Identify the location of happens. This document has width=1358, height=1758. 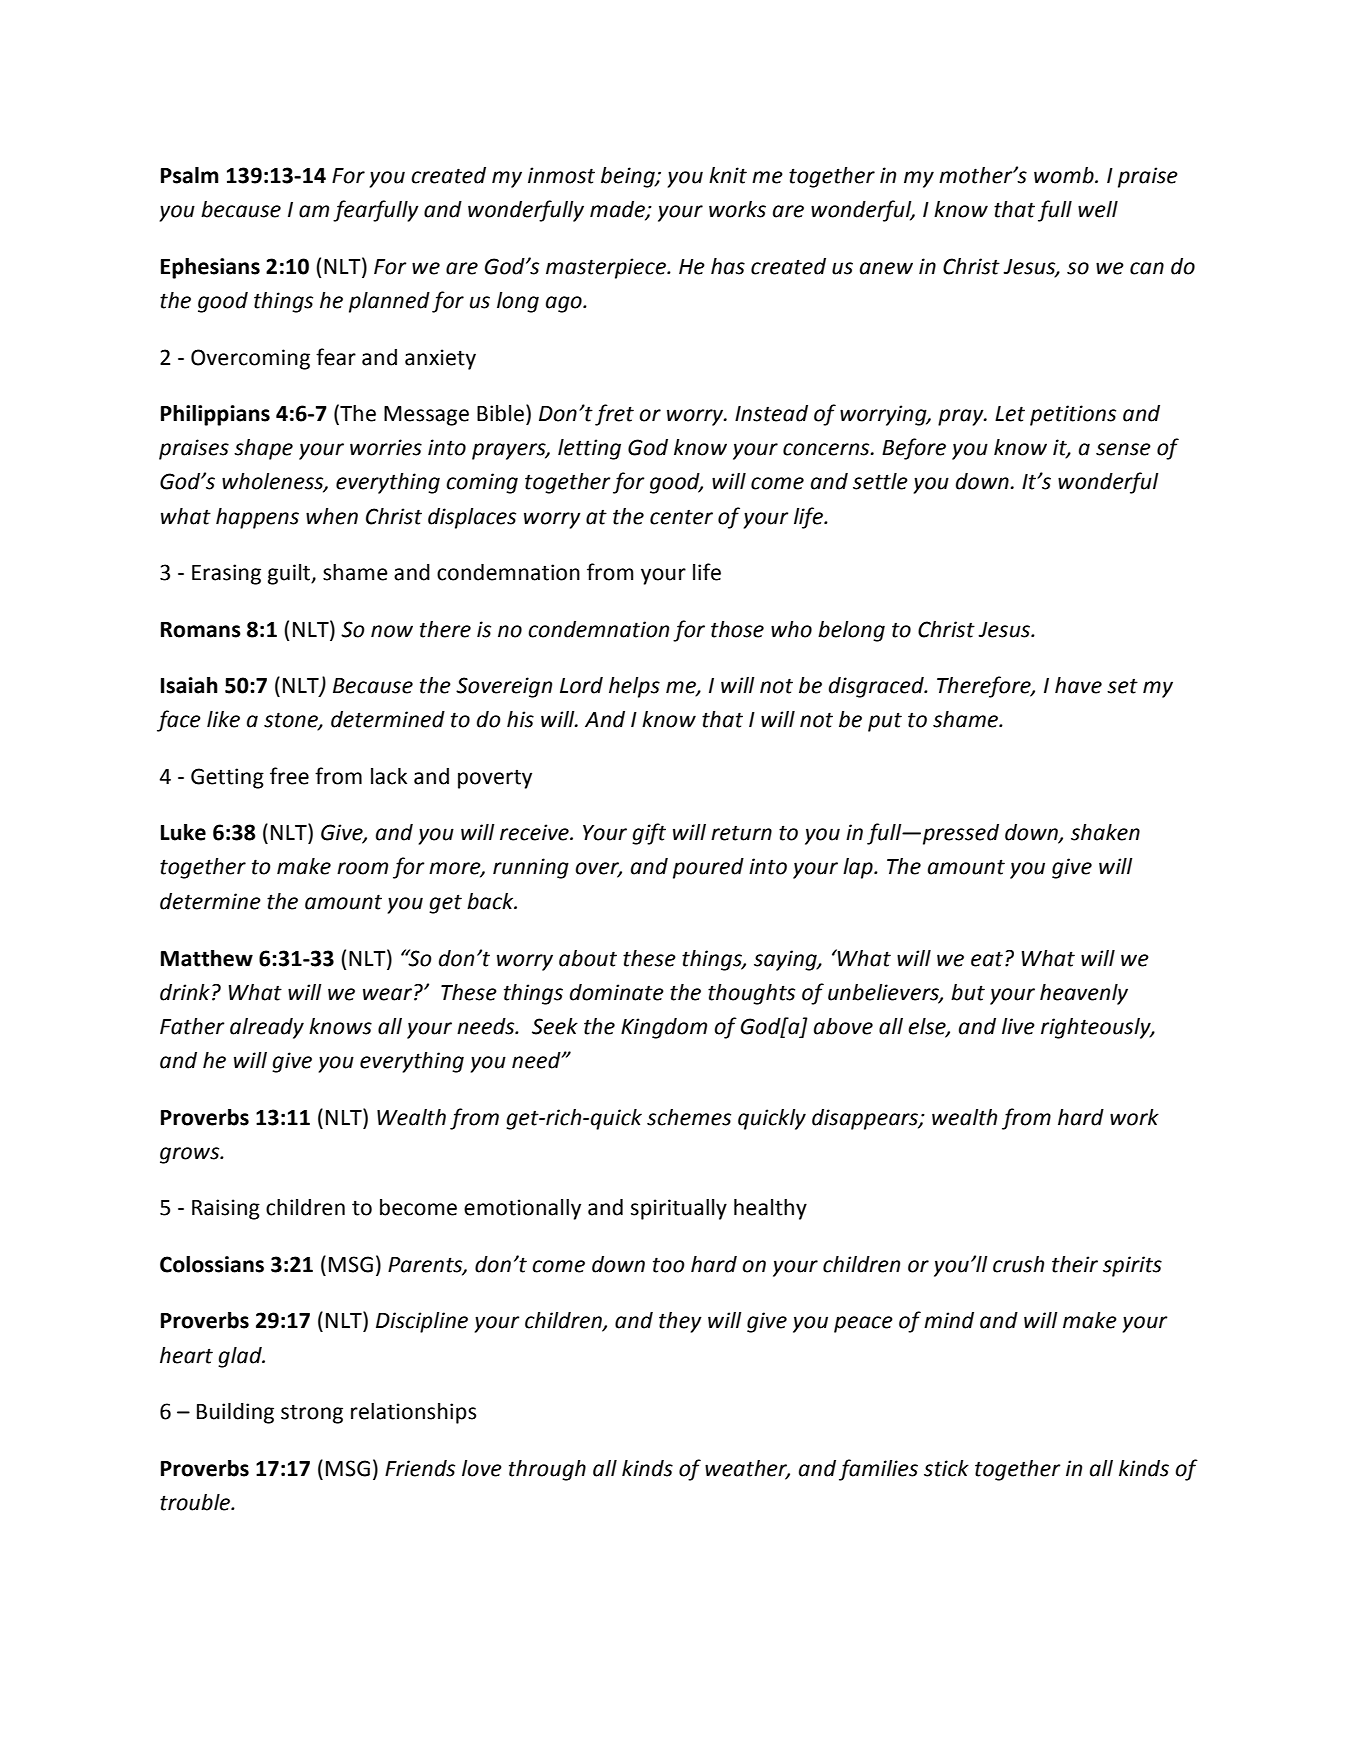
(257, 518).
